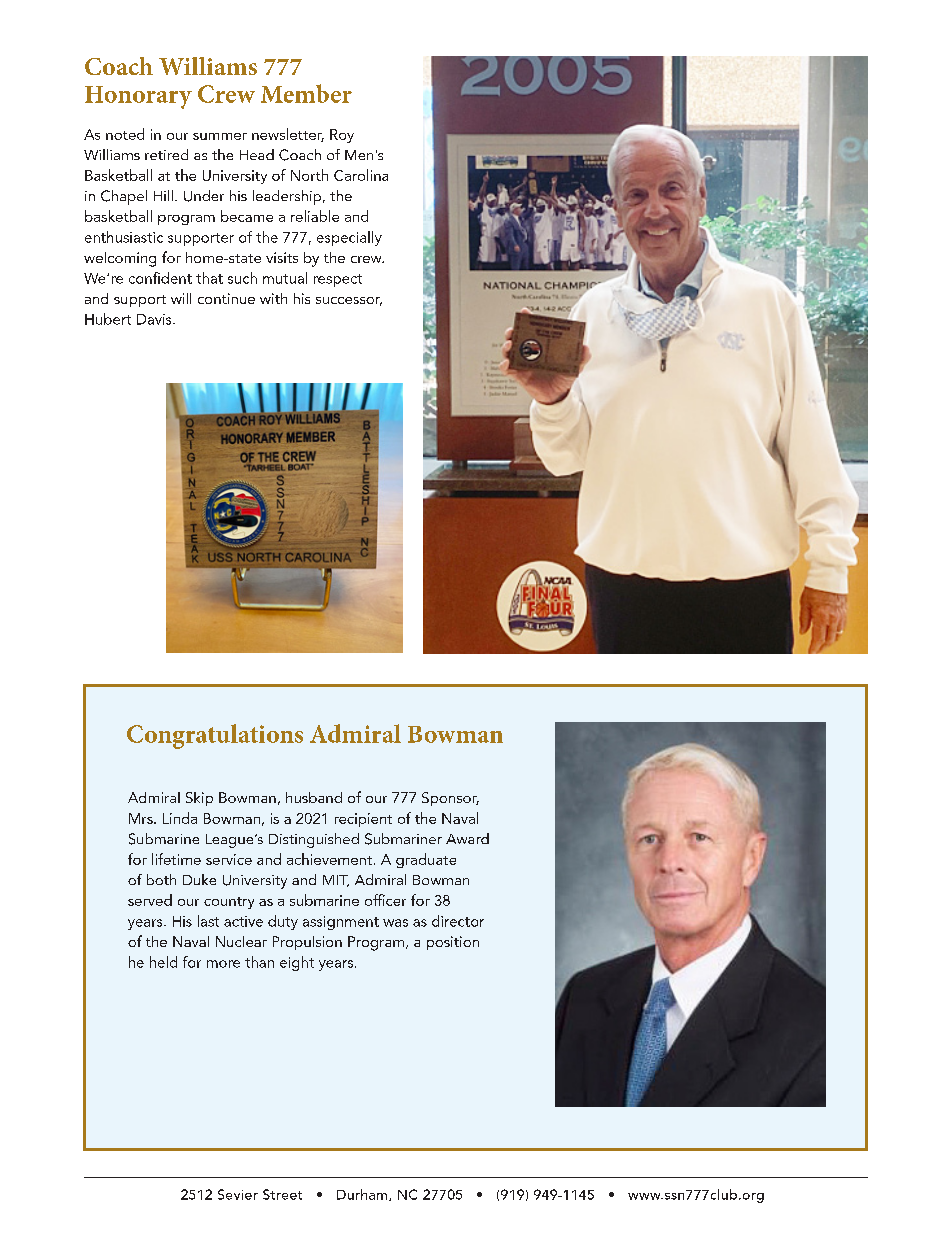 The image size is (952, 1233). Describe the element at coordinates (361, 175) in the page. I see `Carolina` at that location.
